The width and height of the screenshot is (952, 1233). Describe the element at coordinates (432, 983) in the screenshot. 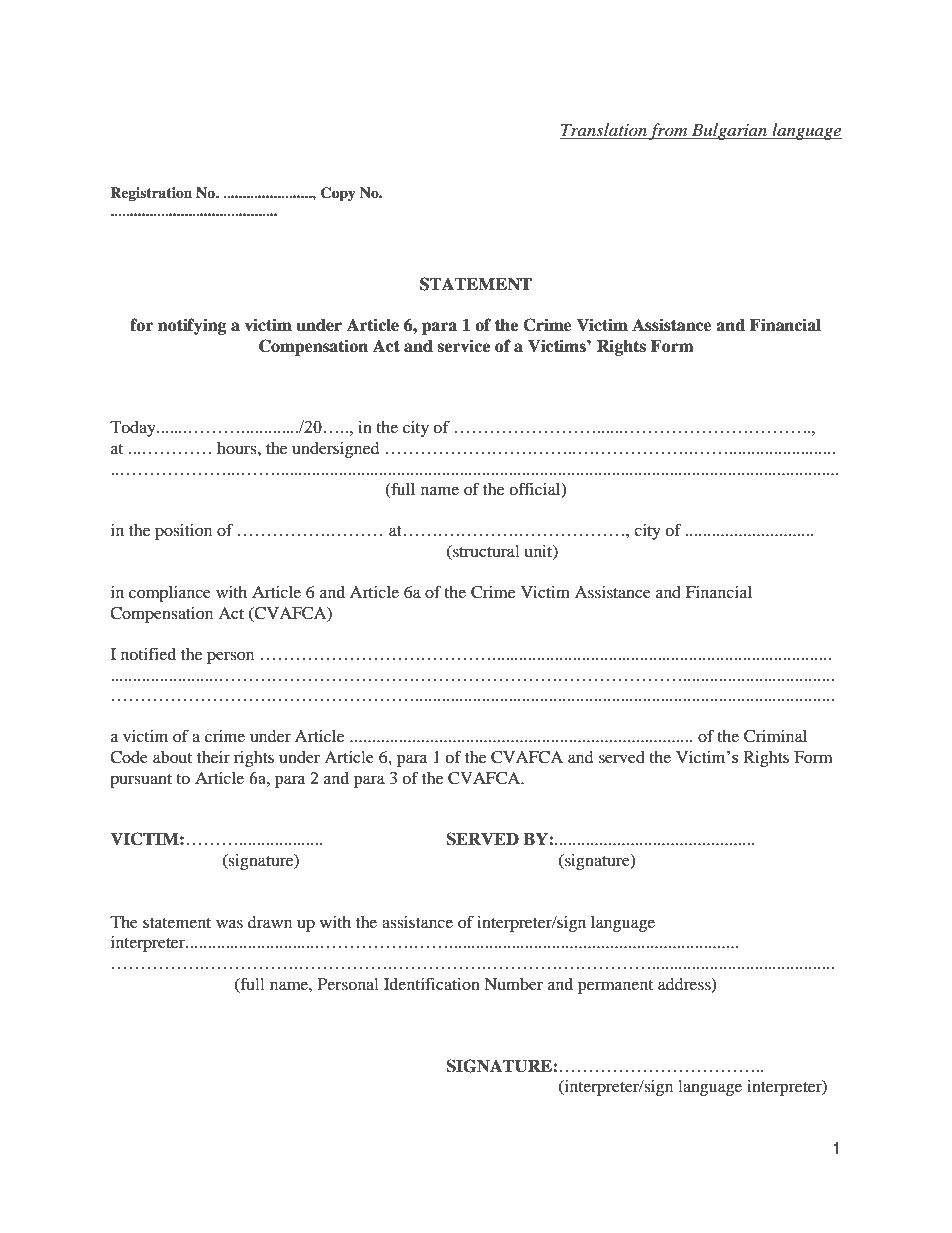

I see `Identification` at that location.
